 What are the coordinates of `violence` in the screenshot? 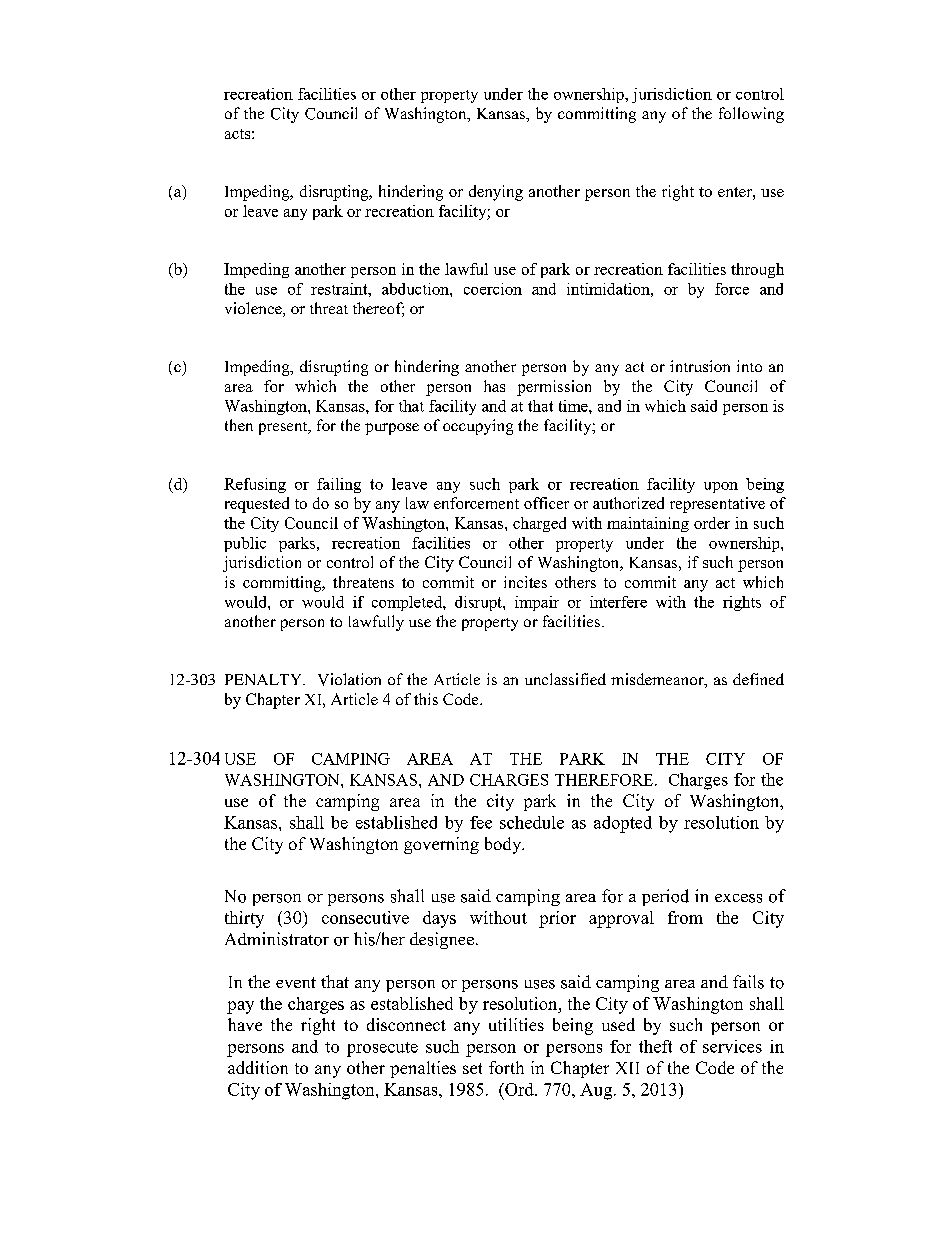 It's located at (254, 309).
